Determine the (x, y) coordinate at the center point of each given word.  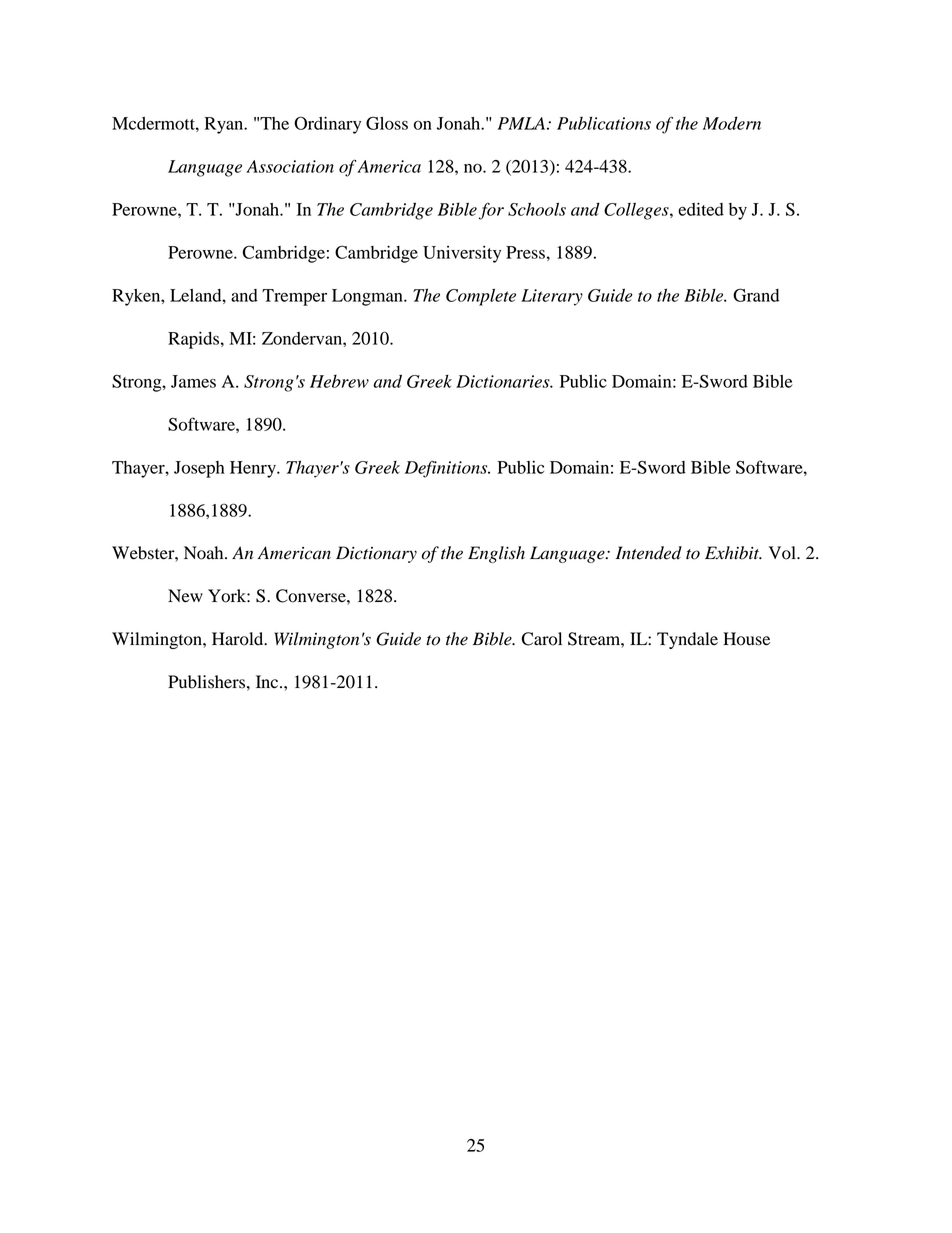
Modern (732, 123)
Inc (268, 681)
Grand (756, 295)
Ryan (225, 125)
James (193, 381)
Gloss (387, 123)
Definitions (447, 469)
